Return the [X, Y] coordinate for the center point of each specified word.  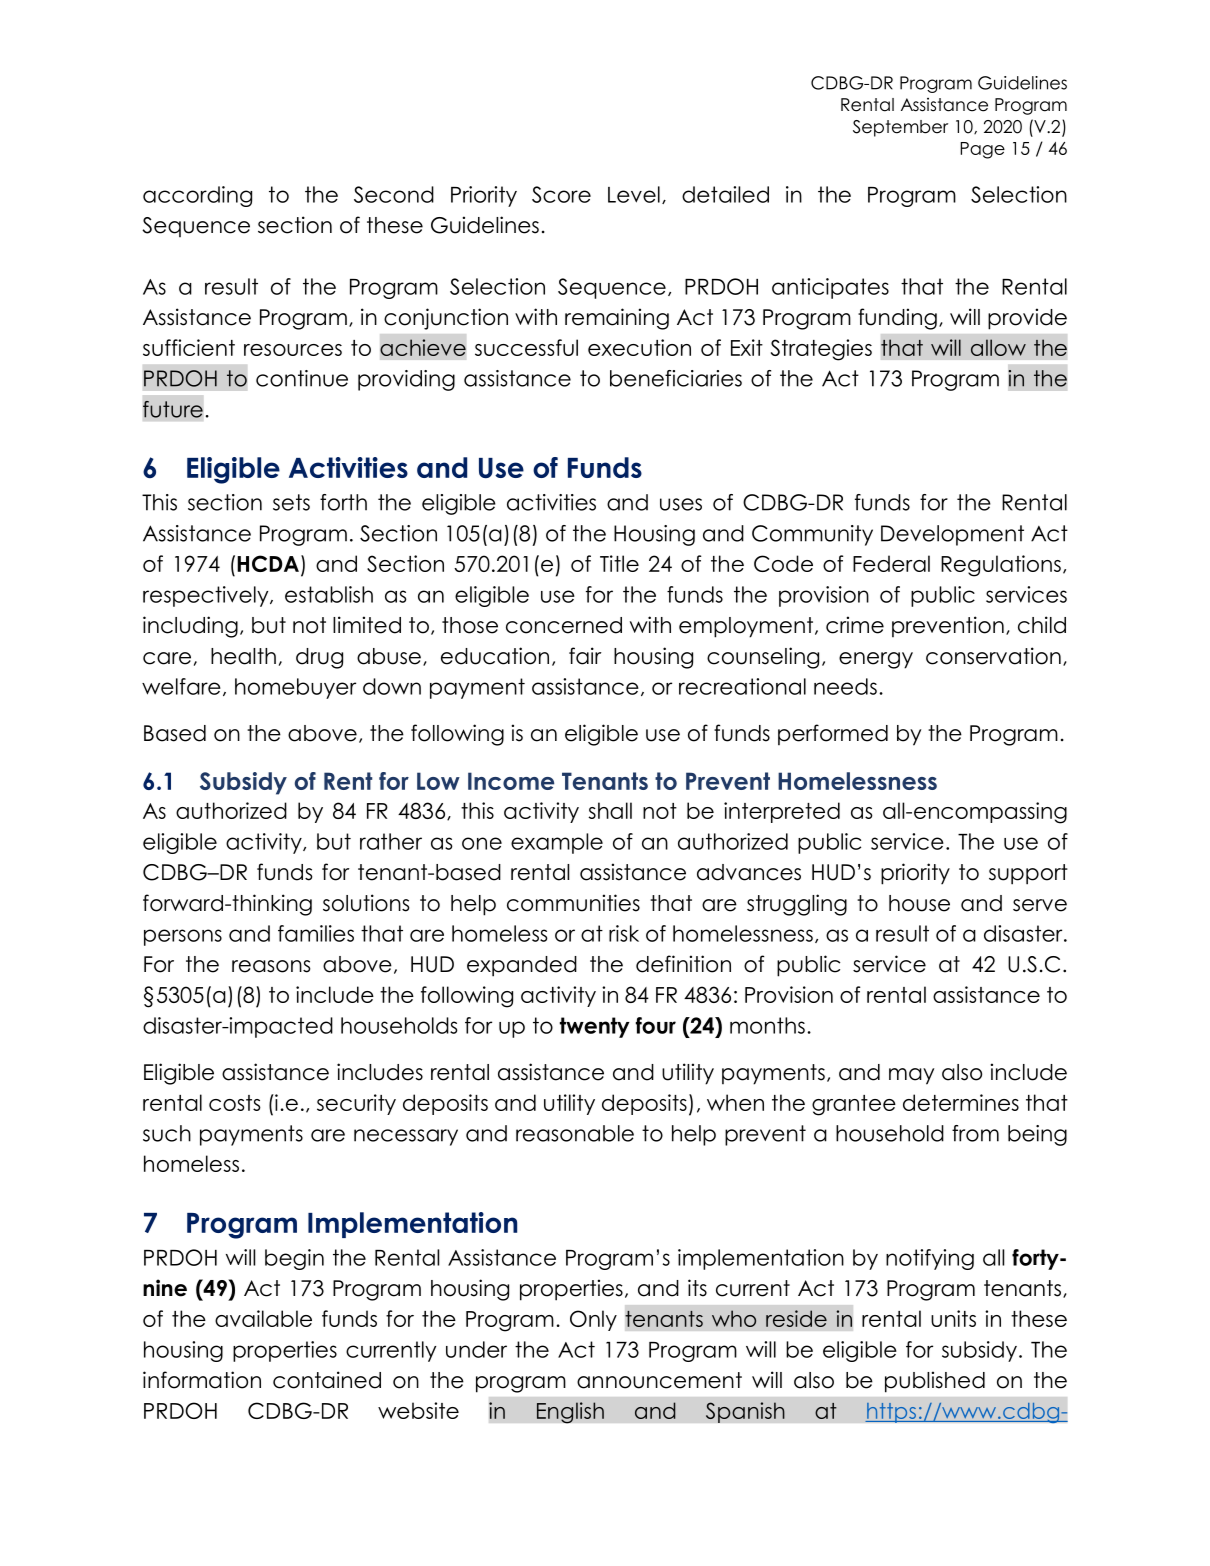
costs [235, 1103]
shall [610, 810]
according [197, 196]
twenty [595, 1027]
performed [833, 734]
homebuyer [295, 688]
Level [634, 194]
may [911, 1076]
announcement [659, 1380]
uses [681, 504]
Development [952, 535]
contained [327, 1380]
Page [982, 150]
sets [291, 502]
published [935, 1382]
